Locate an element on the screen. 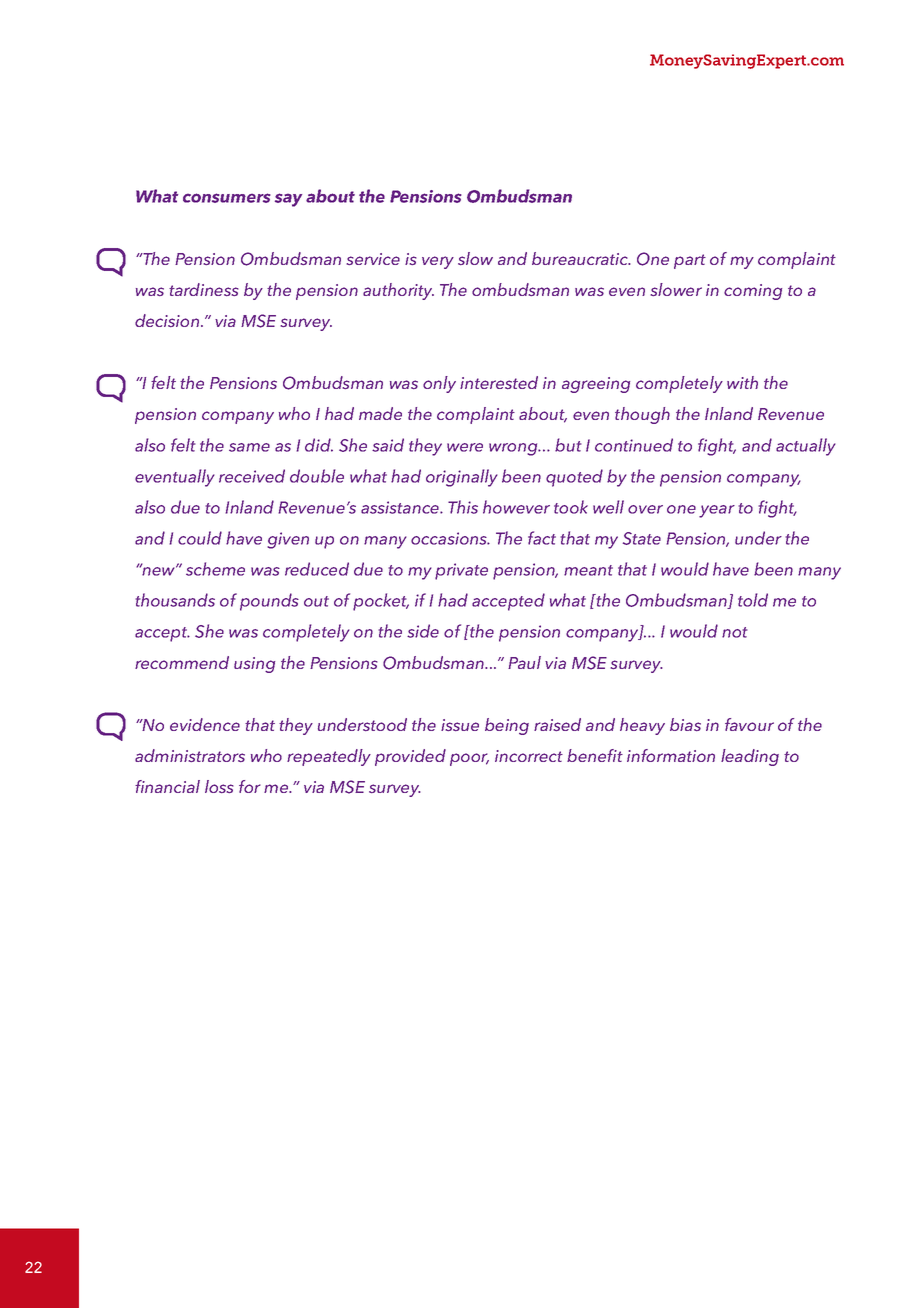 The height and width of the screenshot is (1308, 924). were is located at coordinates (465, 447).
